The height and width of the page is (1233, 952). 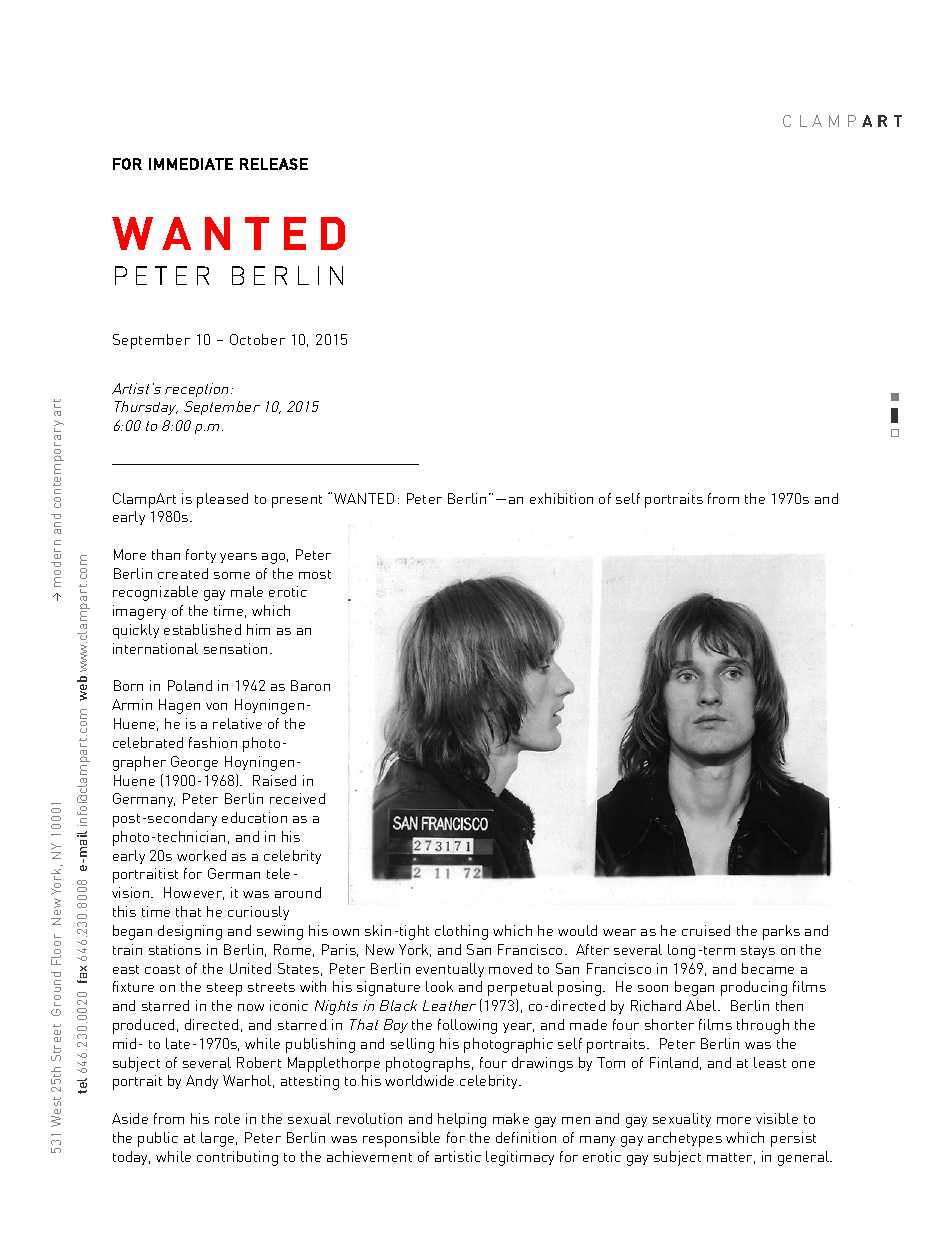 What do you see at coordinates (297, 501) in the page?
I see `present` at bounding box center [297, 501].
